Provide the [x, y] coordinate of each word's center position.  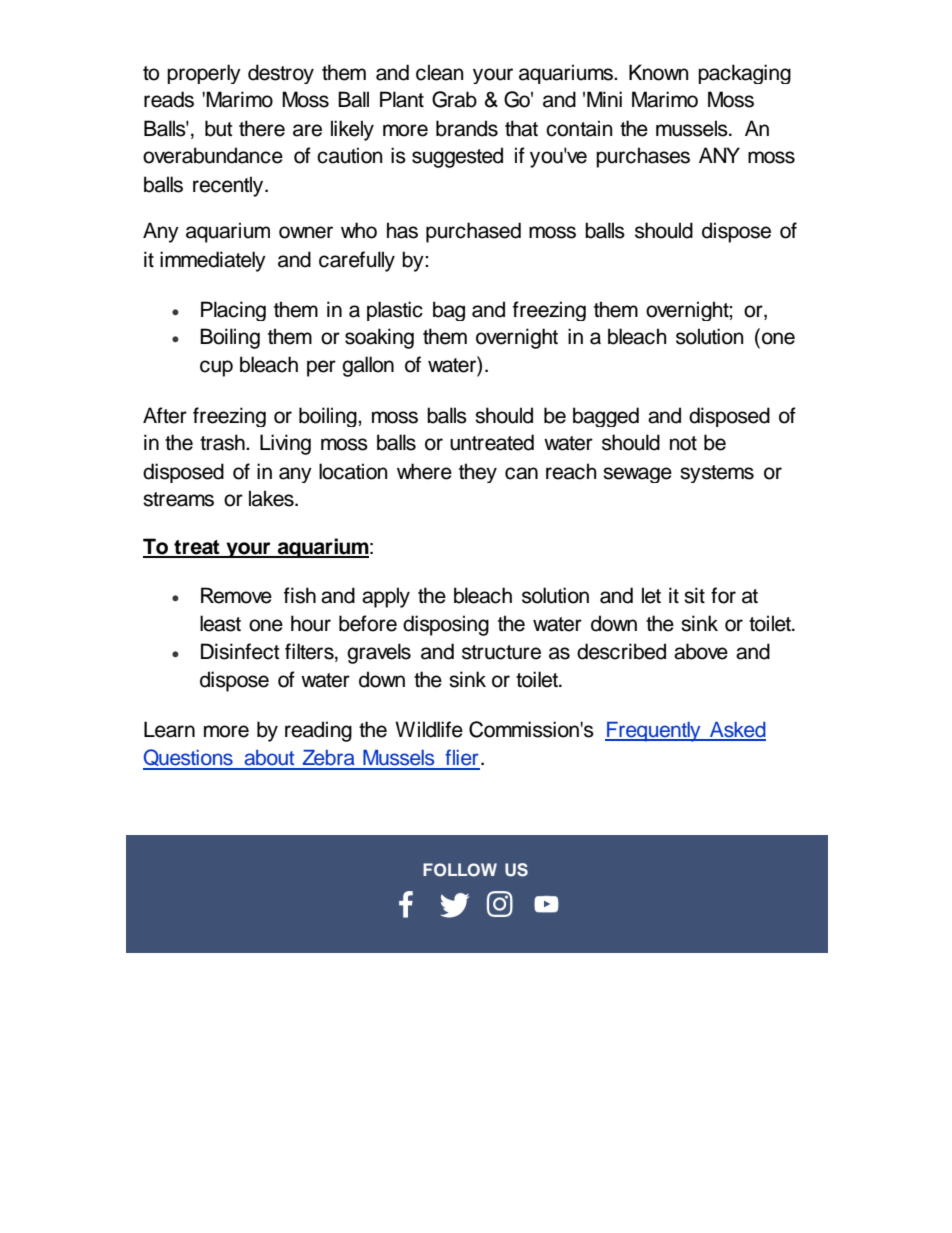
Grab [454, 99]
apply [386, 597]
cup [216, 368]
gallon [368, 366]
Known [659, 72]
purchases [643, 157]
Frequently [654, 732]
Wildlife [429, 729]
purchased [473, 232]
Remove [236, 595]
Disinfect [240, 651]
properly [204, 74]
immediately [213, 261]
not [683, 443]
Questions [189, 759]
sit [694, 595]
